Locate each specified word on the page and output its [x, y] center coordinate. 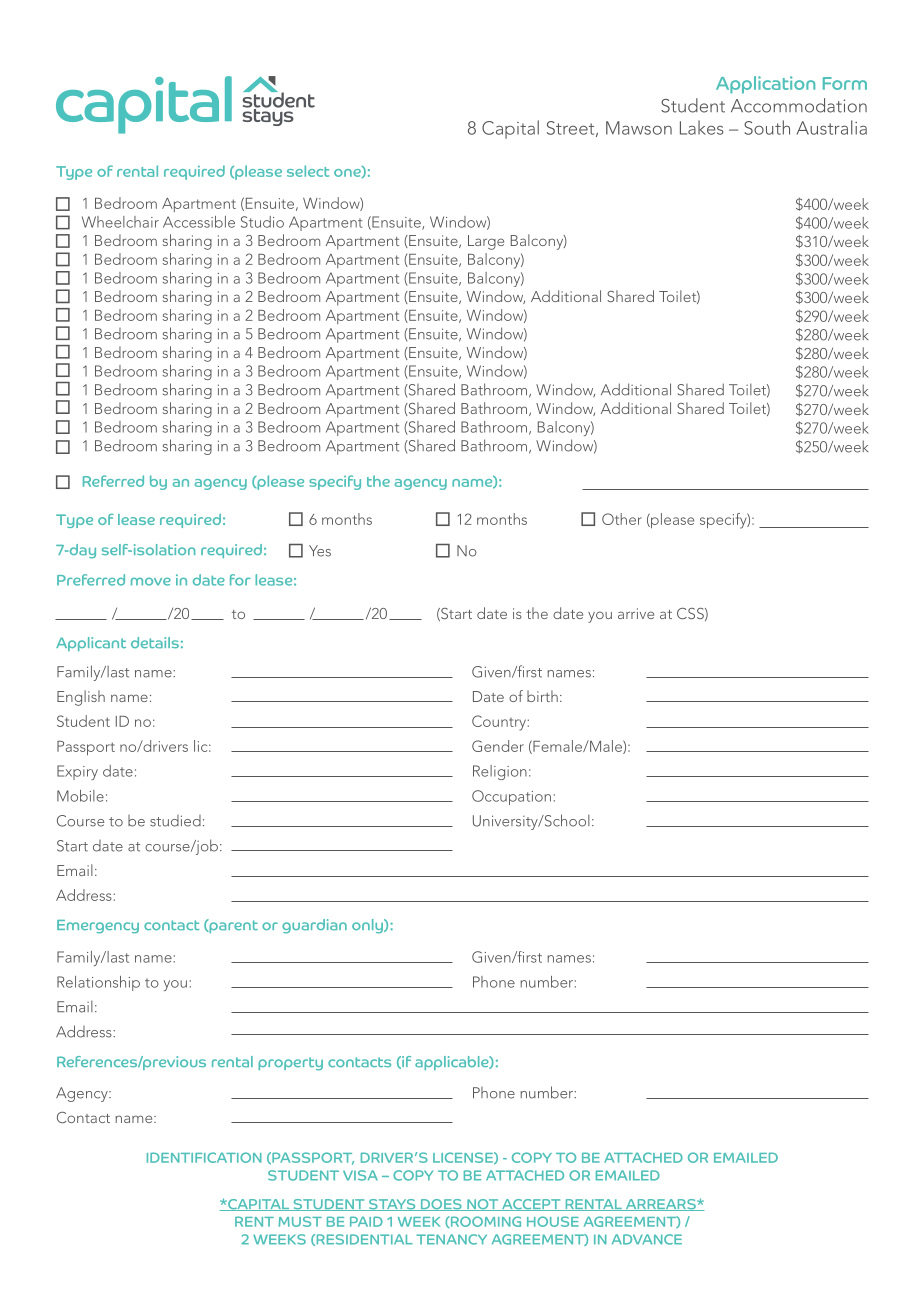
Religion [500, 772]
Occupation [511, 797]
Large [486, 242]
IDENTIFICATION [204, 1157]
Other [622, 519]
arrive [636, 613]
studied [175, 821]
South [767, 127]
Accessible [199, 222]
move [151, 581]
